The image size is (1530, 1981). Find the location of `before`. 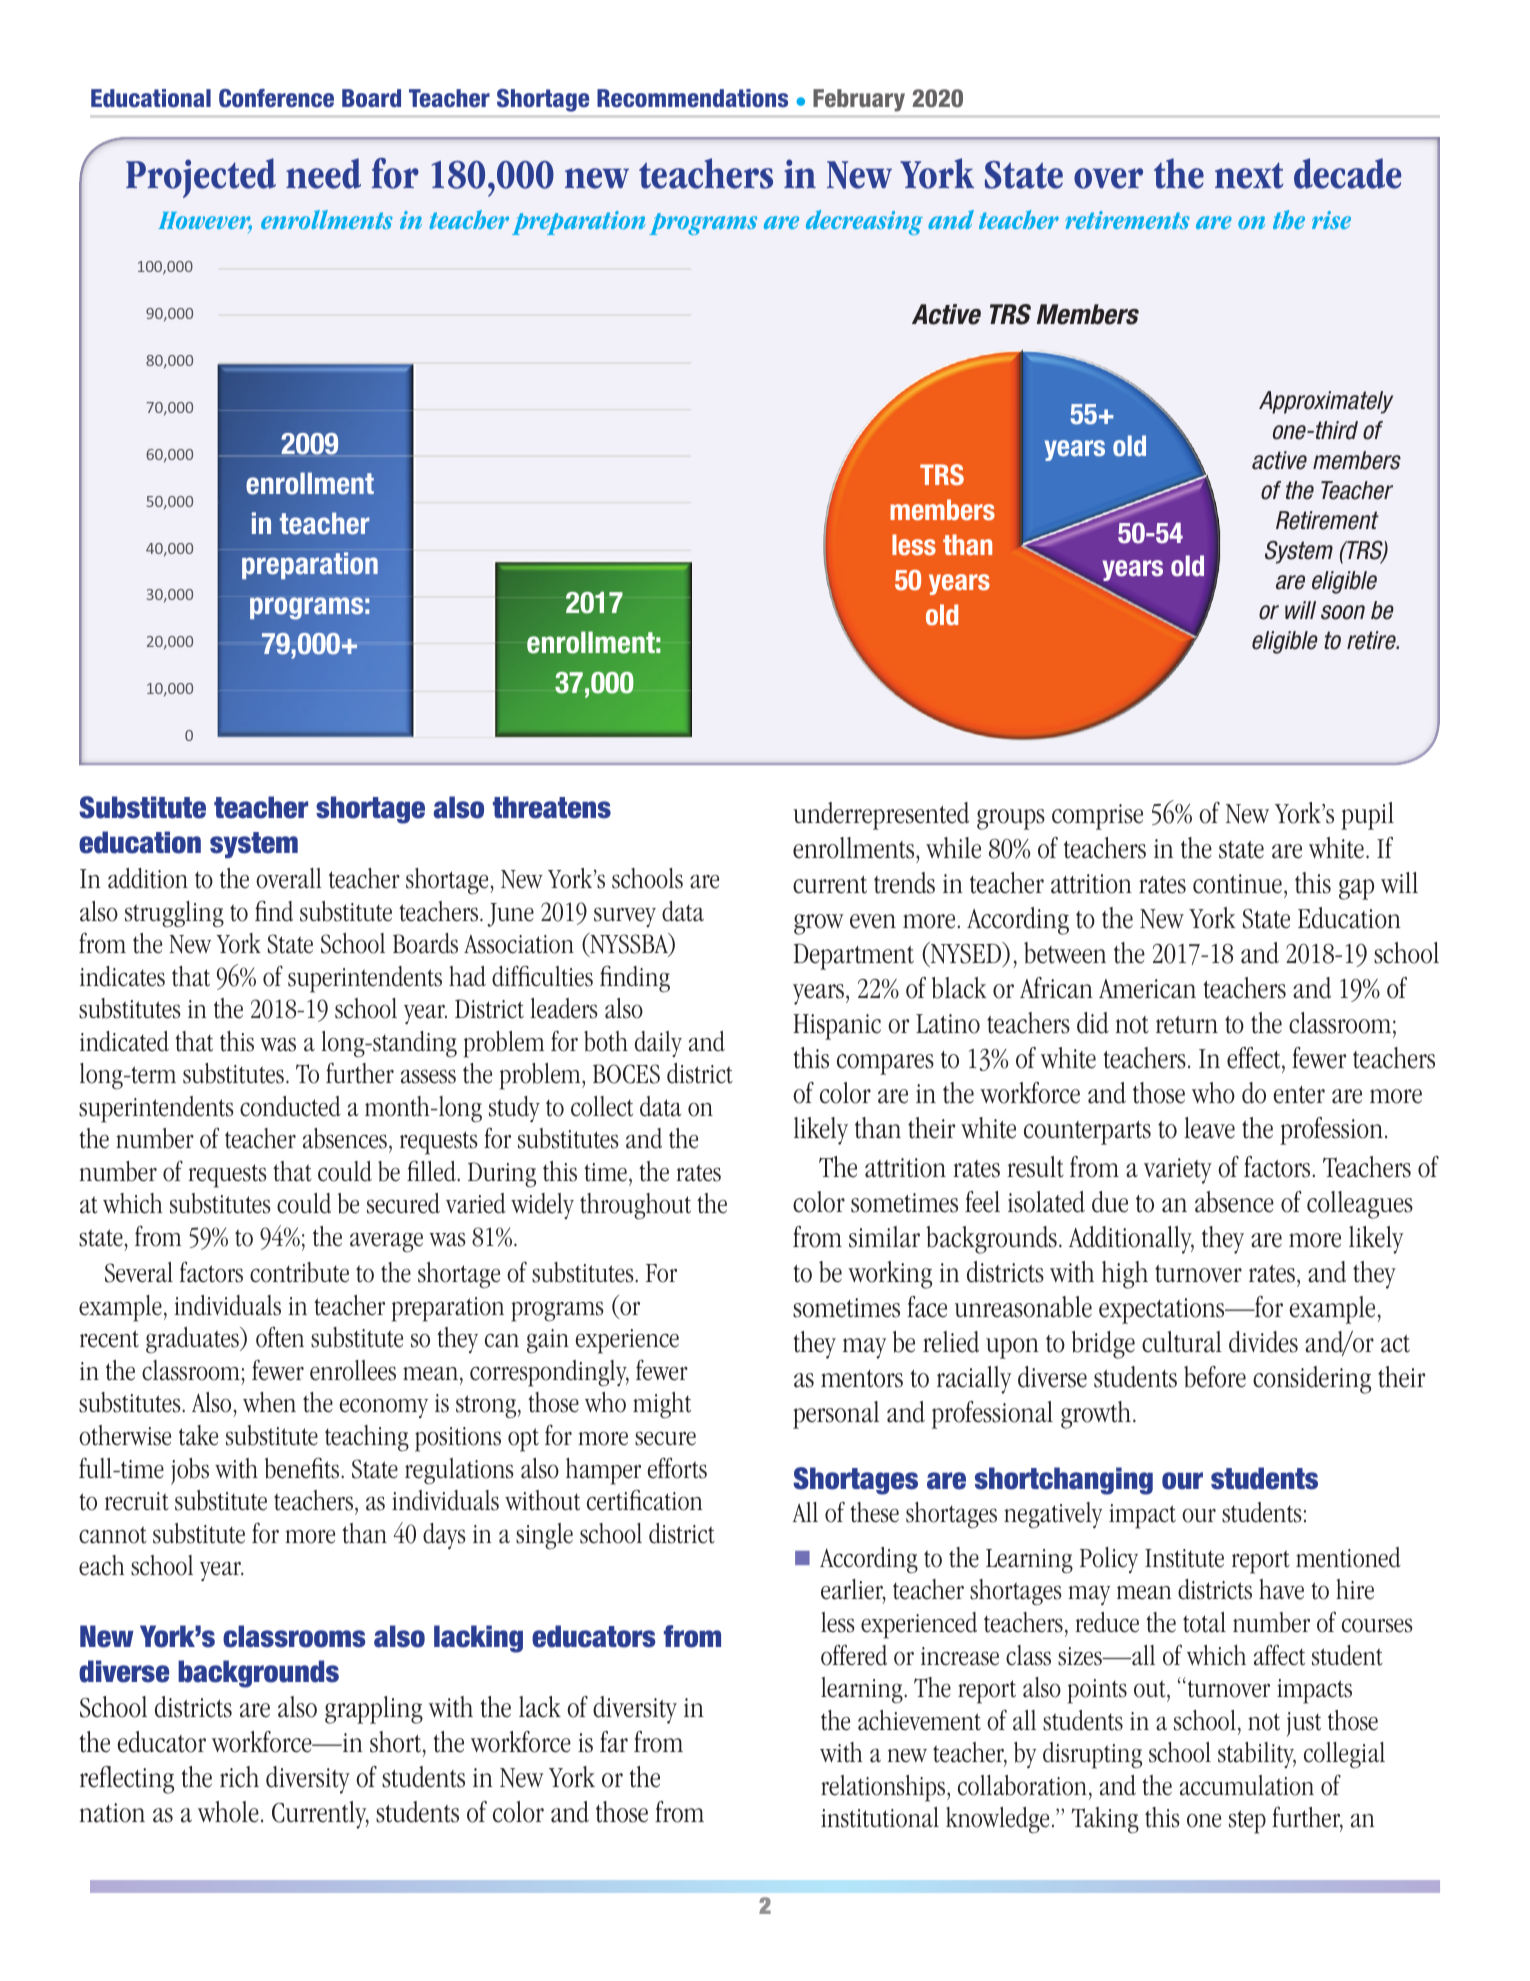

before is located at coordinates (1215, 1377).
